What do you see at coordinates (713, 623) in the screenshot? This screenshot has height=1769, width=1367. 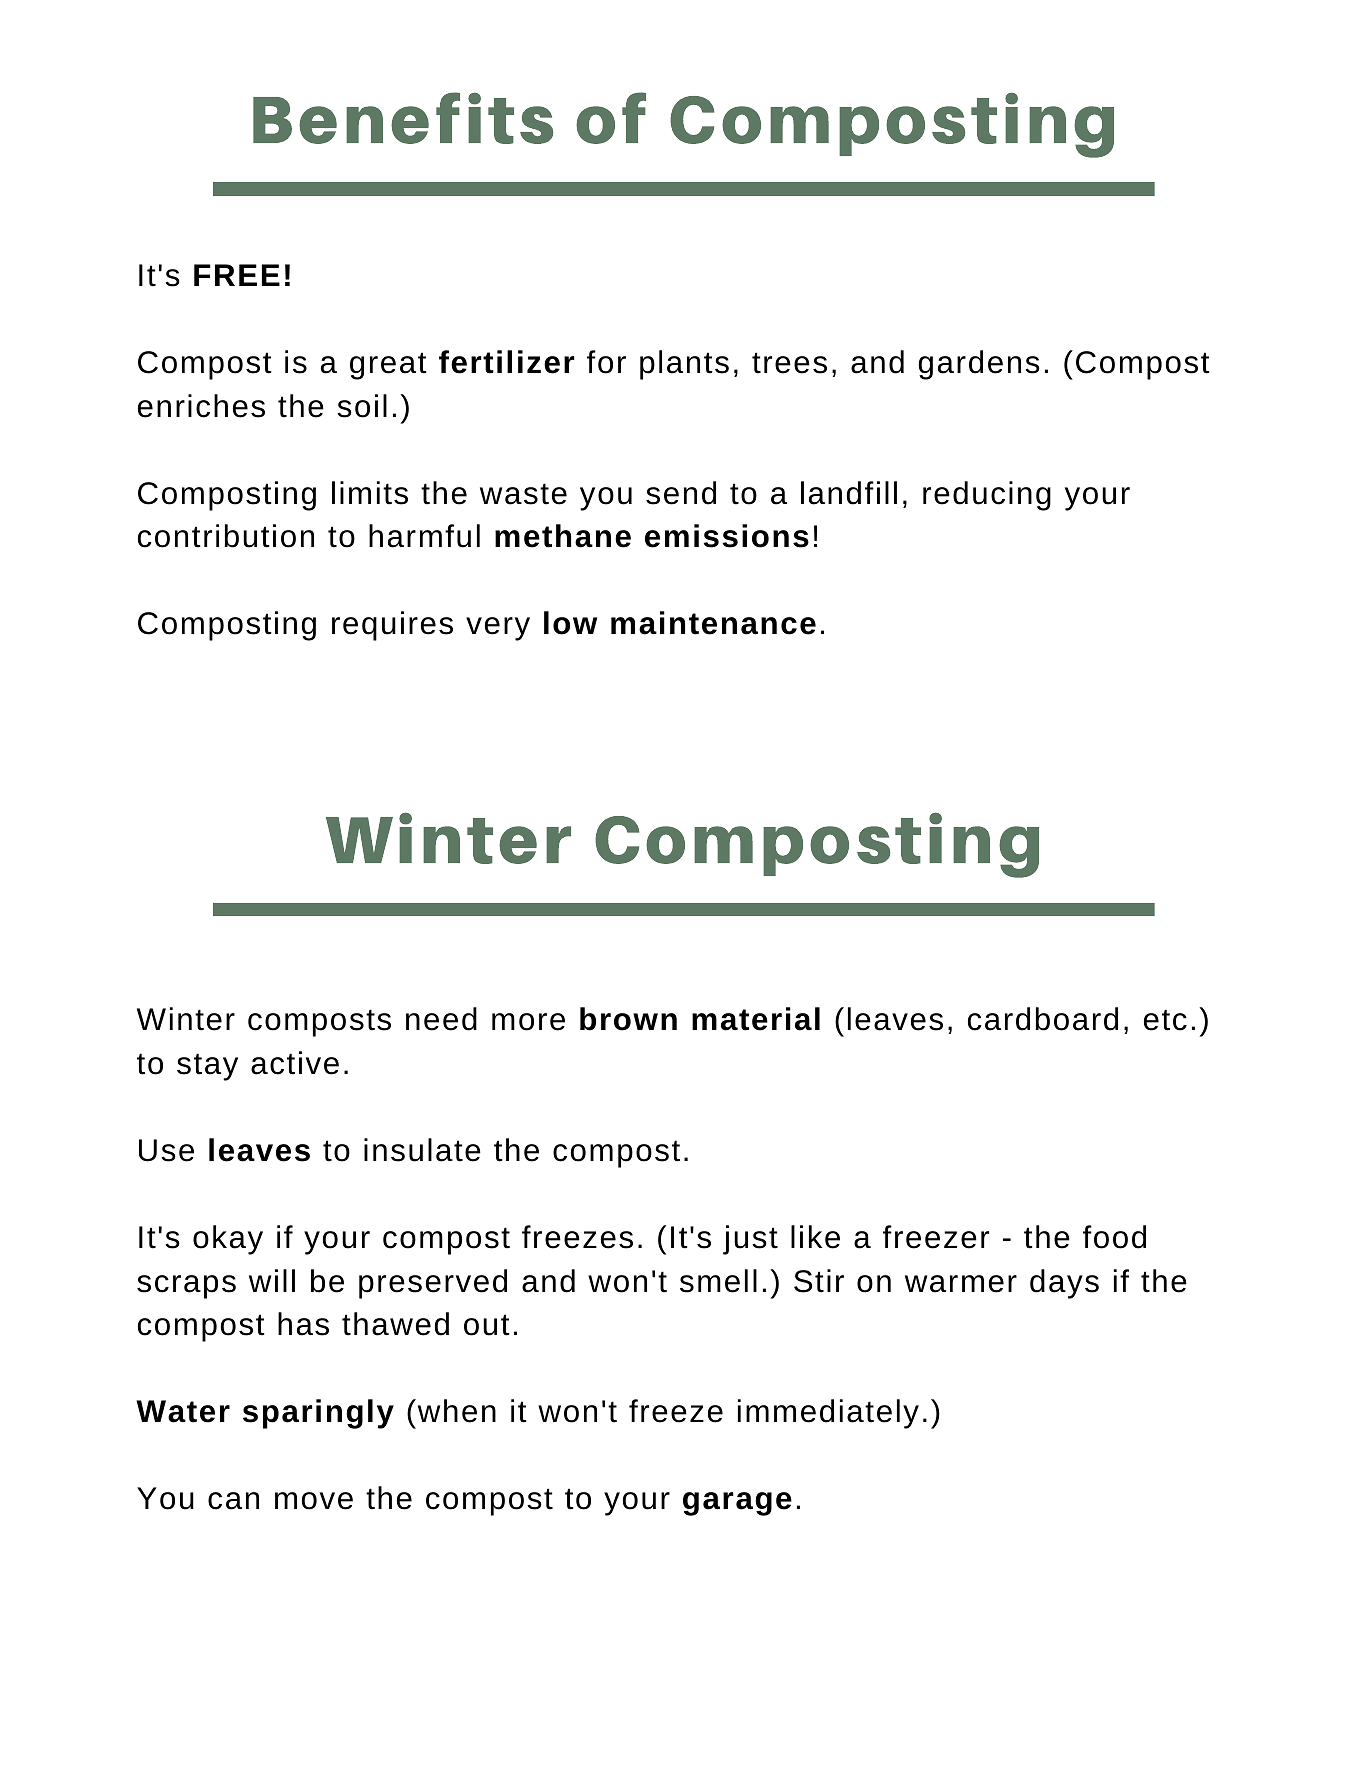 I see `maintenance` at bounding box center [713, 623].
